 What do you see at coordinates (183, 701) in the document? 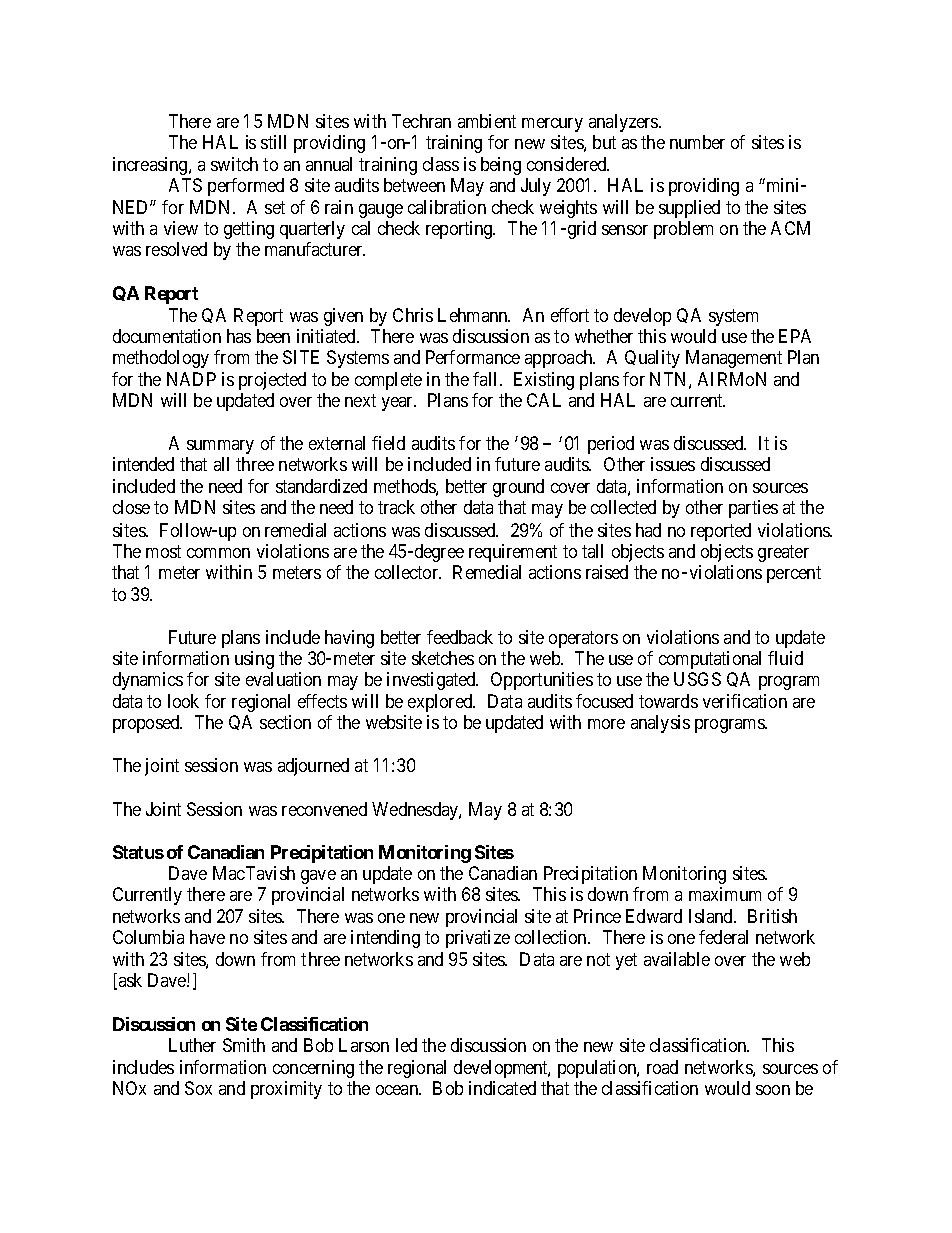
I see `look` at bounding box center [183, 701].
